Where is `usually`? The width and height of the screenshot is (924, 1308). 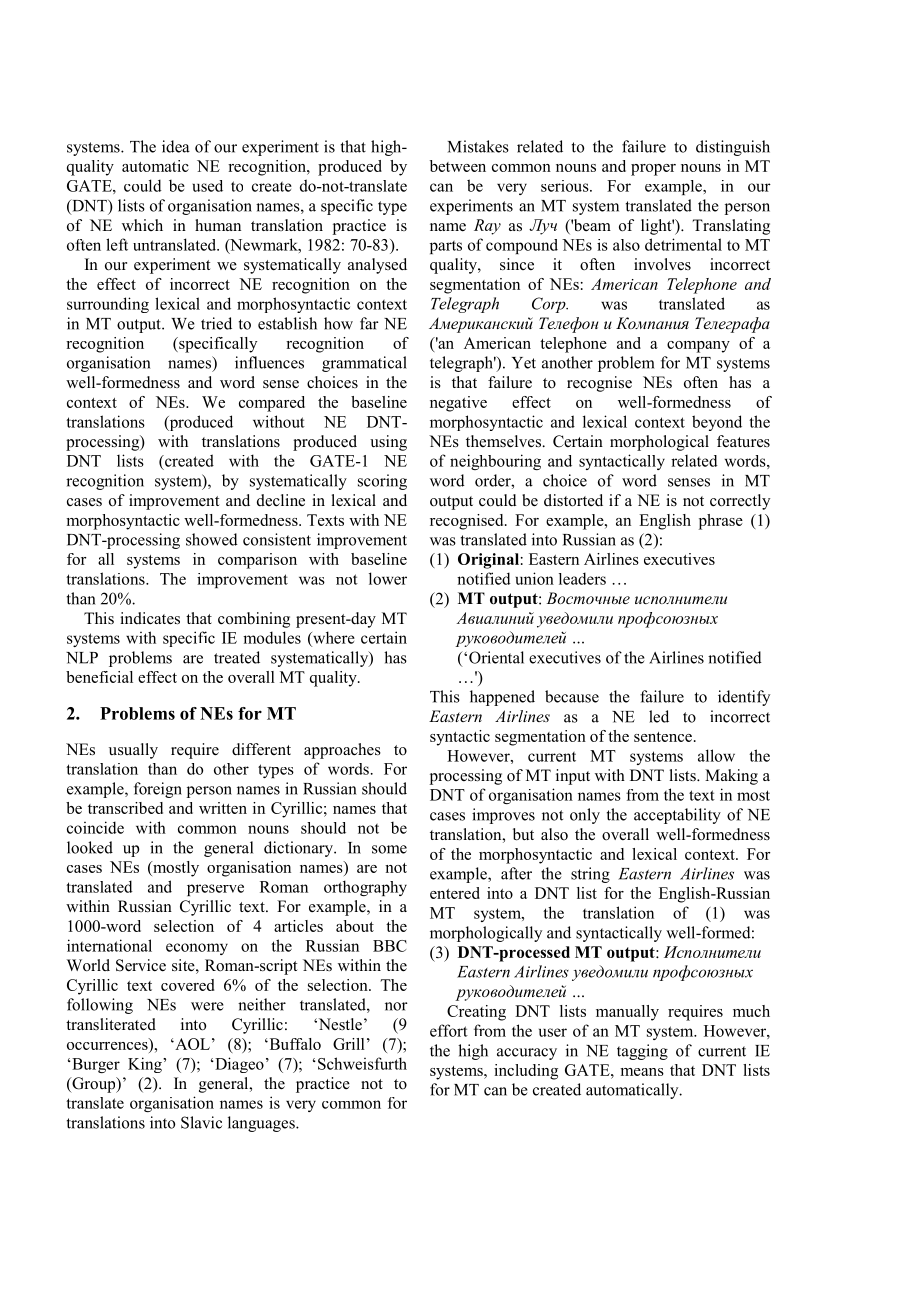 usually is located at coordinates (133, 751).
